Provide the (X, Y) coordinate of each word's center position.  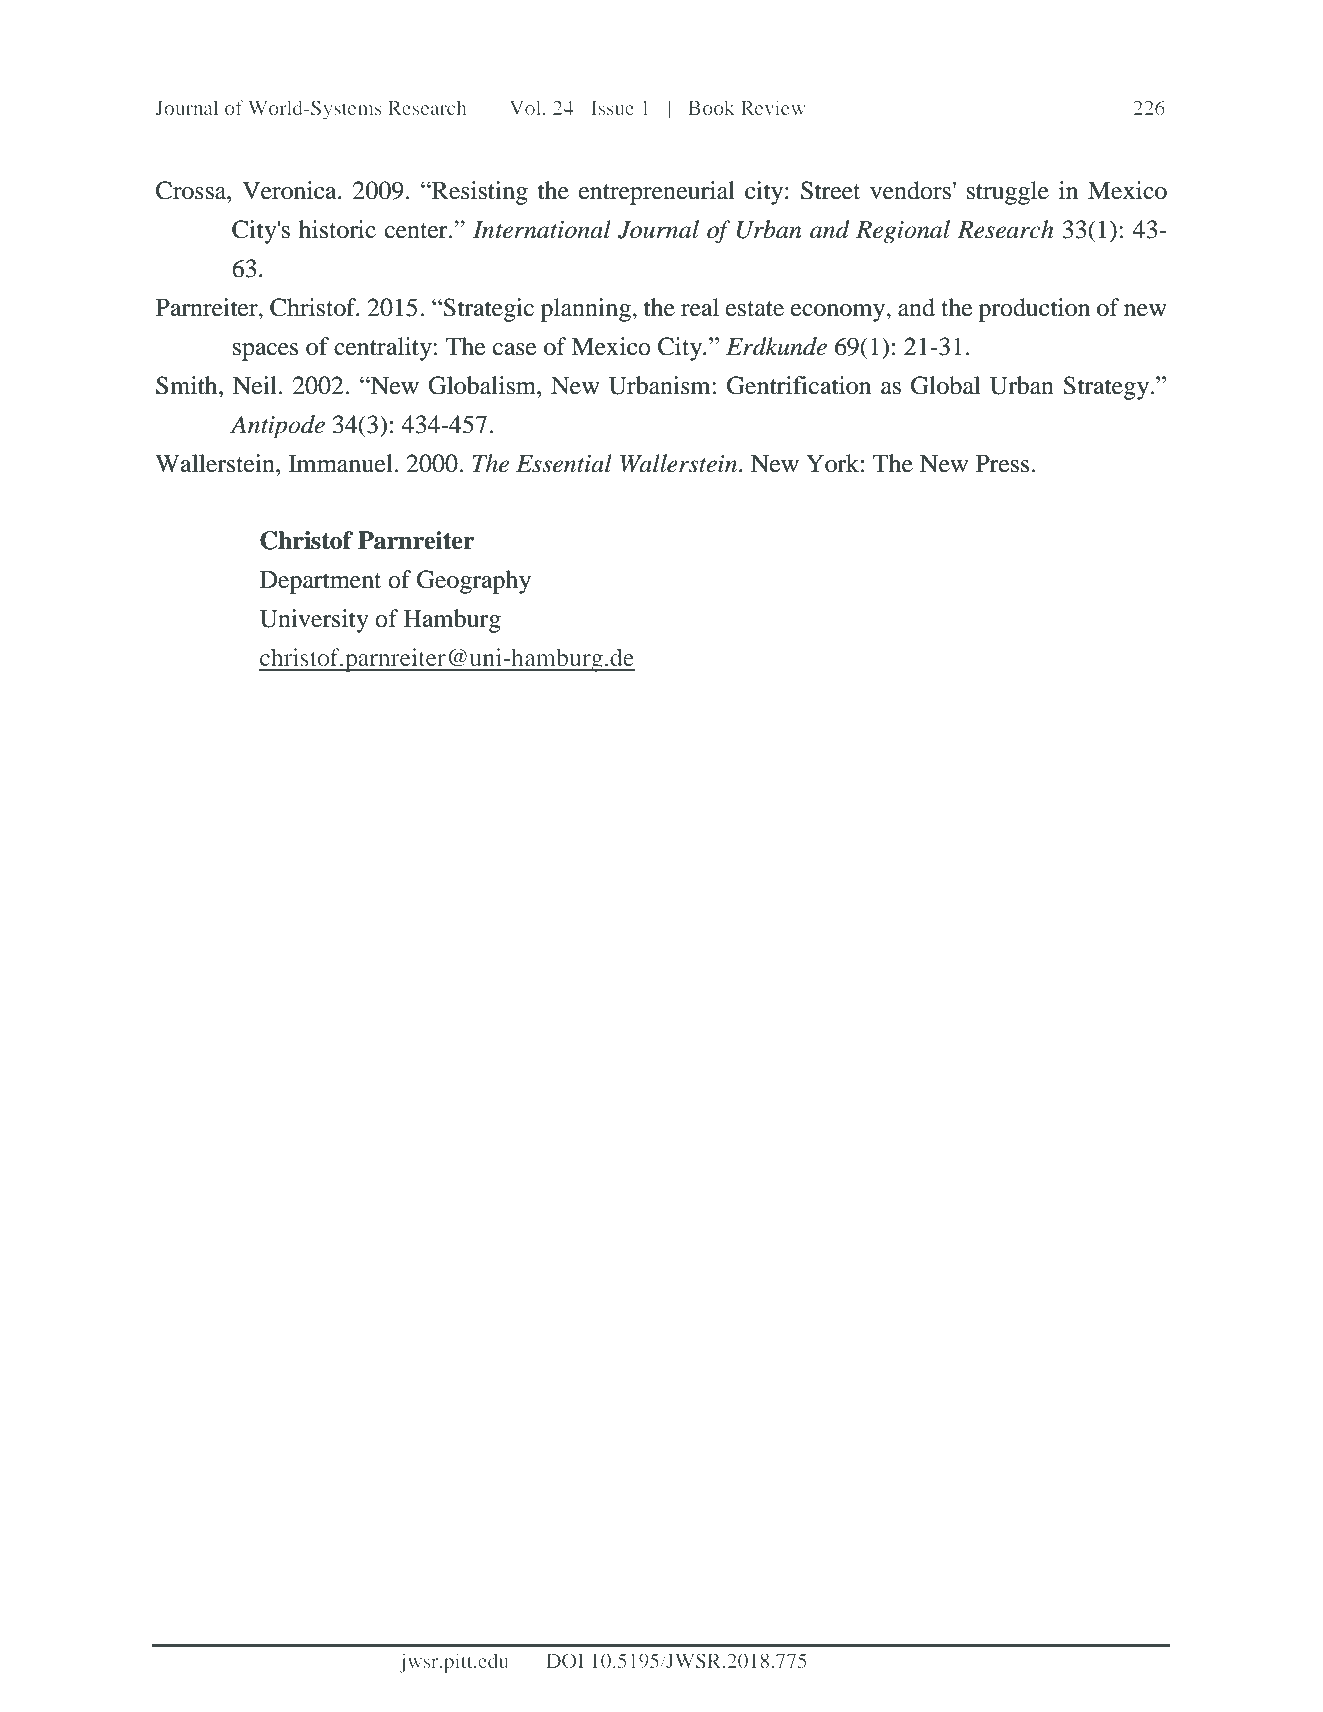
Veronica (290, 190)
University (314, 621)
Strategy (1107, 388)
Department (320, 582)
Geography (474, 582)
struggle (1008, 193)
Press (1004, 463)
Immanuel (342, 463)
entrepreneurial (657, 193)
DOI (565, 1660)
